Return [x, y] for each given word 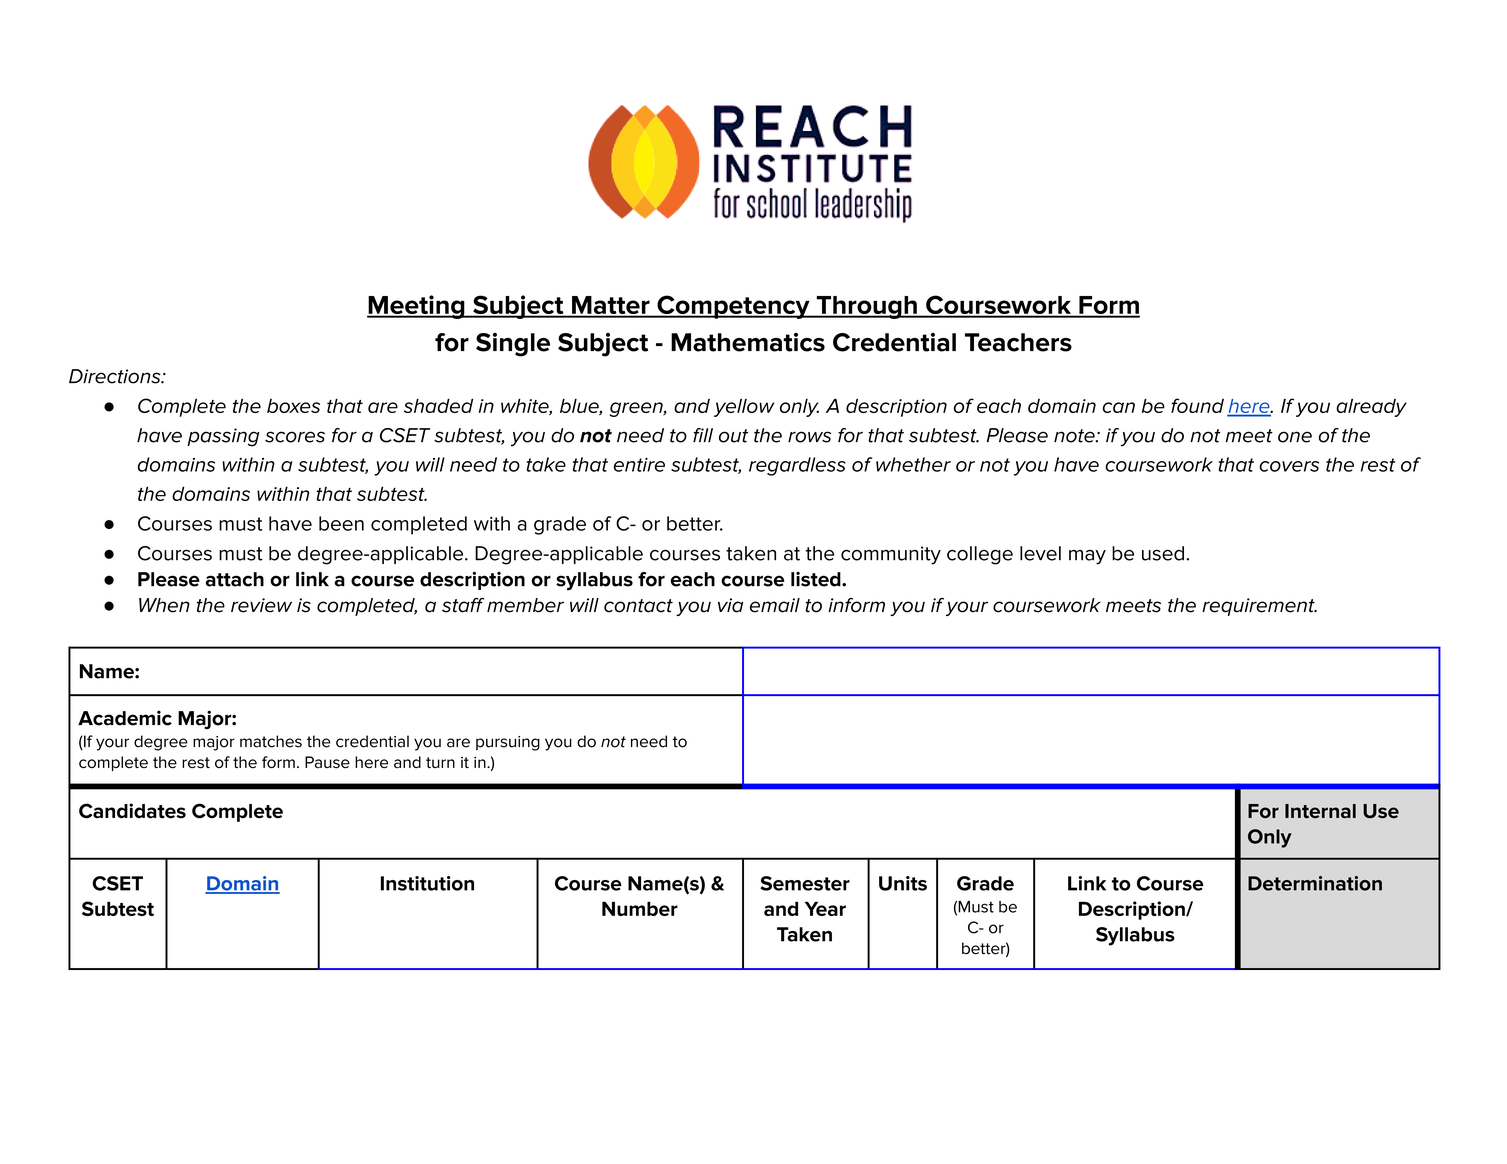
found [1197, 405]
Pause [327, 762]
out [733, 436]
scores [295, 437]
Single [513, 345]
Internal [1320, 811]
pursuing [508, 743]
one [1295, 437]
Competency [733, 307]
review [261, 605]
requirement [1259, 607]
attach [235, 579]
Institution [427, 883]
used [1163, 553]
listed [817, 579]
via [730, 605]
